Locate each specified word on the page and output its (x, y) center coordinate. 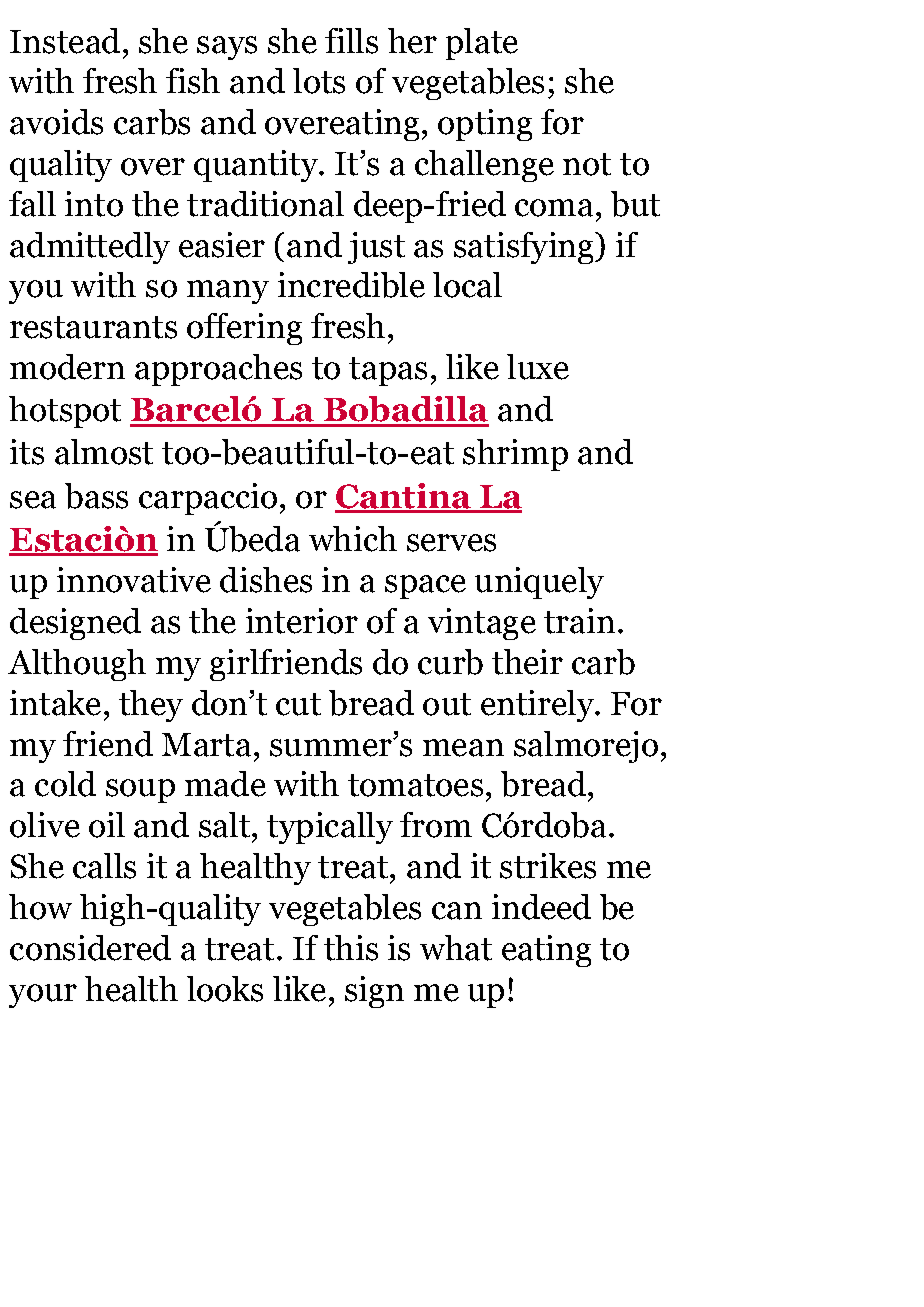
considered (90, 948)
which (353, 539)
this (351, 948)
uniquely (539, 583)
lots (319, 81)
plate (482, 44)
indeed (541, 907)
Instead (65, 41)
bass (96, 496)
